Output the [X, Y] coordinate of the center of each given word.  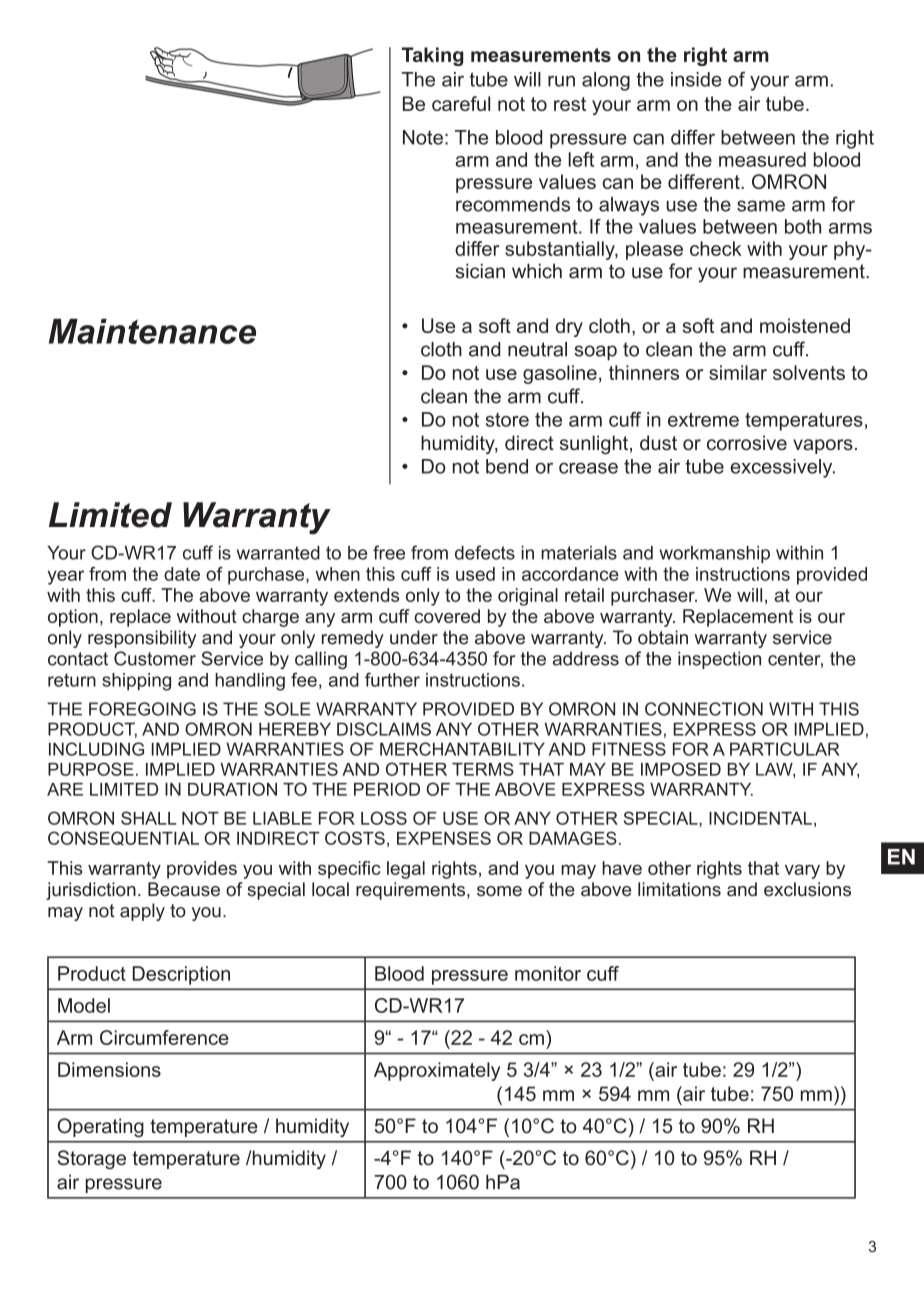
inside [696, 79]
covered [447, 616]
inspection [719, 660]
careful [461, 103]
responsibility [142, 639]
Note [423, 137]
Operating [100, 1127]
